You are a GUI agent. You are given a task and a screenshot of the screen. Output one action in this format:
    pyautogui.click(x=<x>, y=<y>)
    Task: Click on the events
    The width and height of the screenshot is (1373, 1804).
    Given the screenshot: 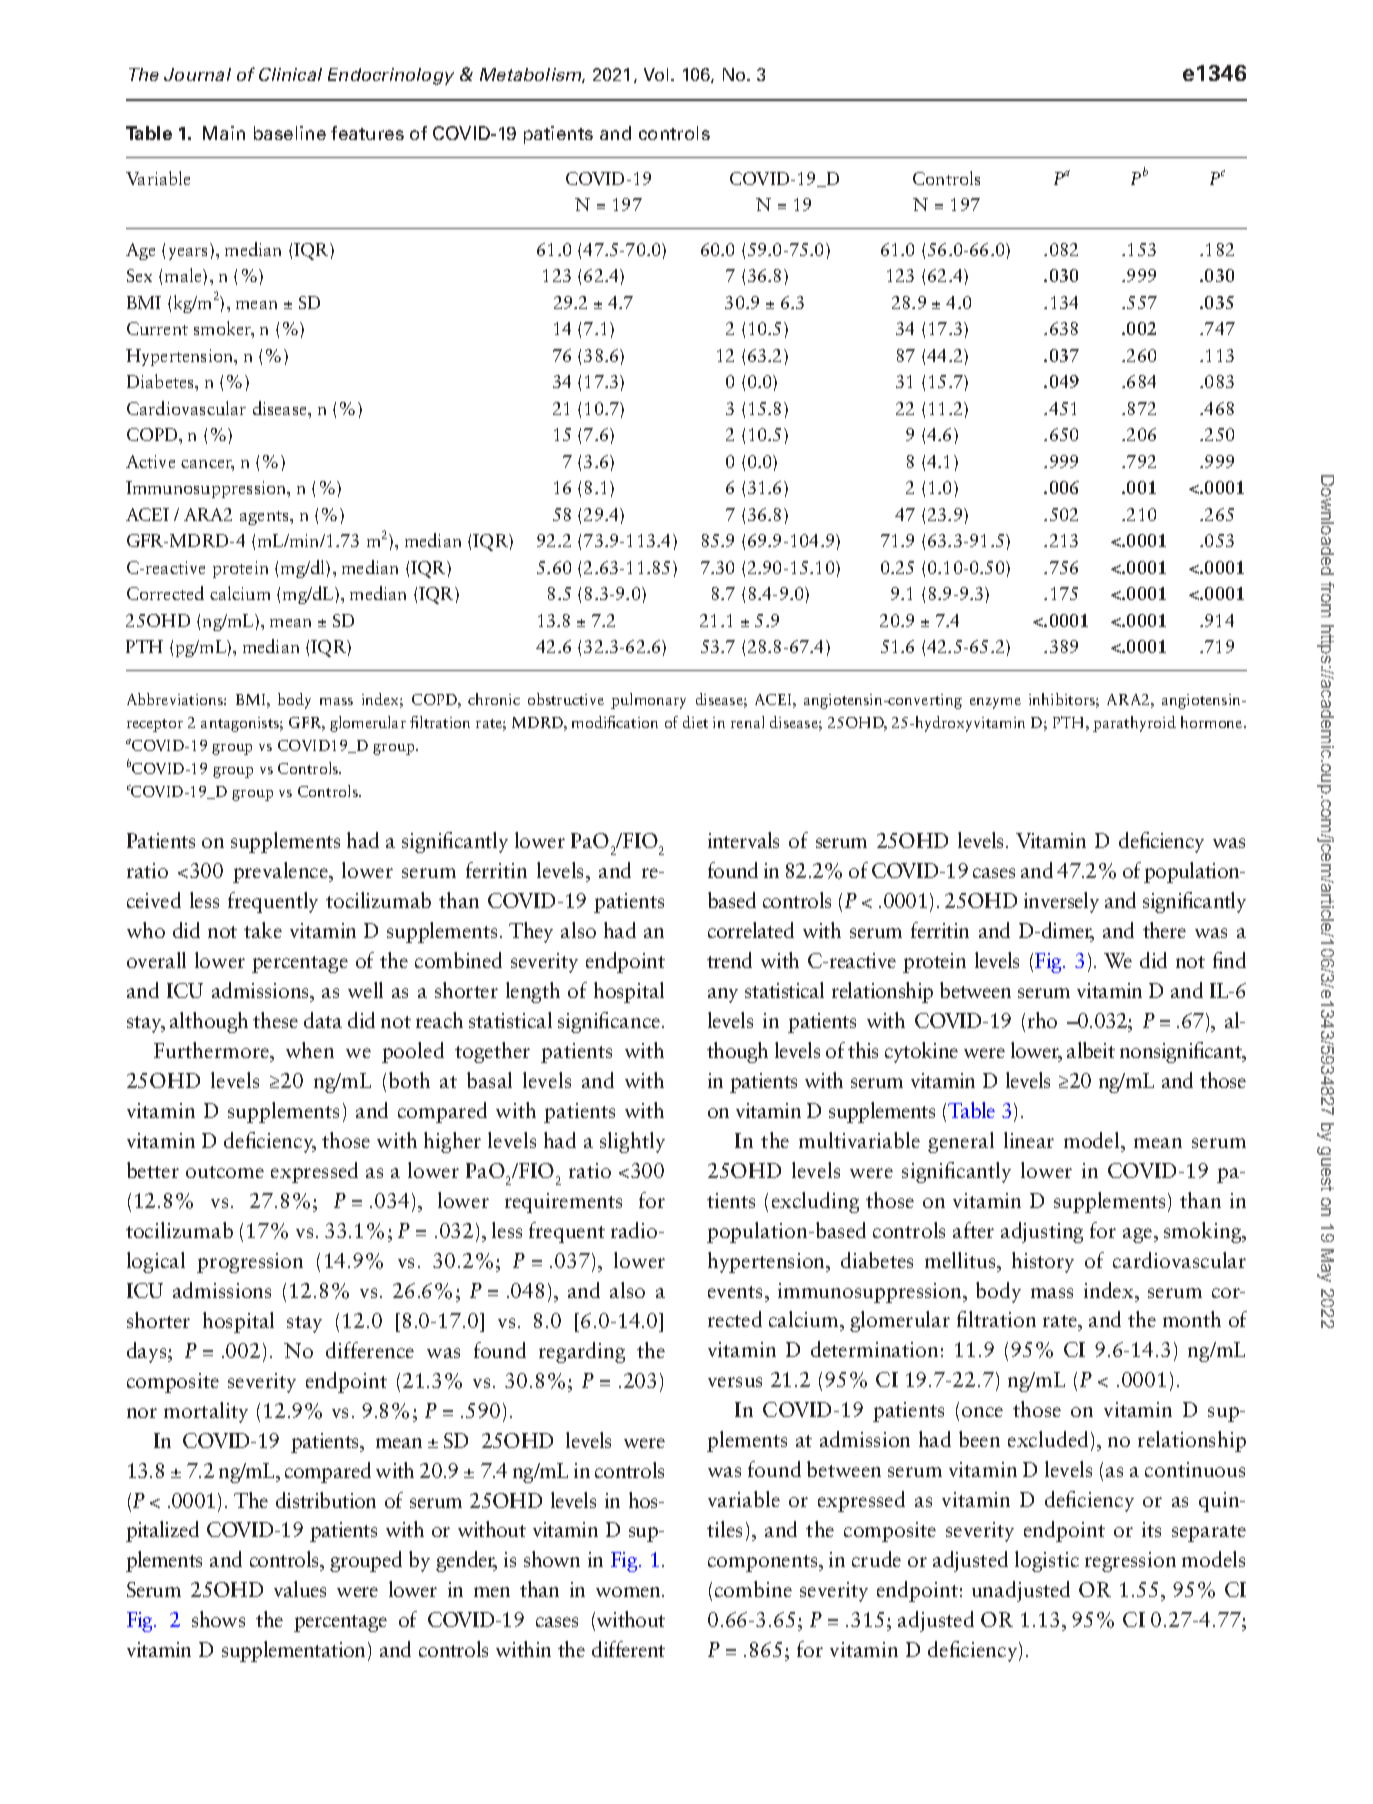 What is the action you would take?
    pyautogui.click(x=737, y=1292)
